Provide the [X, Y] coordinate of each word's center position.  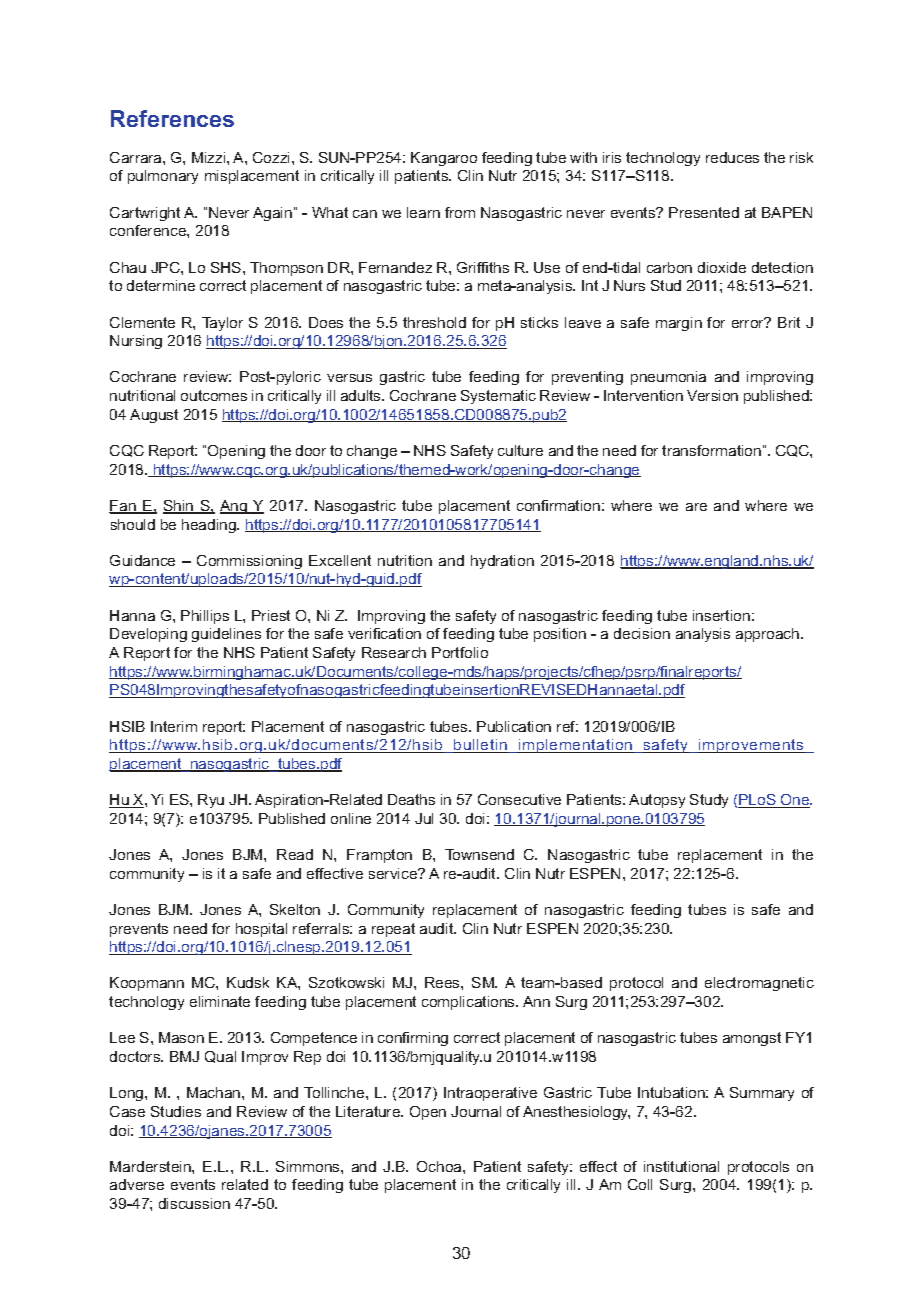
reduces [732, 157]
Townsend [479, 854]
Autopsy [657, 801]
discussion [194, 1203]
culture [520, 450]
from [460, 212]
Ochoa [440, 1166]
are [696, 507]
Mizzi [210, 157]
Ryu [211, 801]
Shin [179, 507]
